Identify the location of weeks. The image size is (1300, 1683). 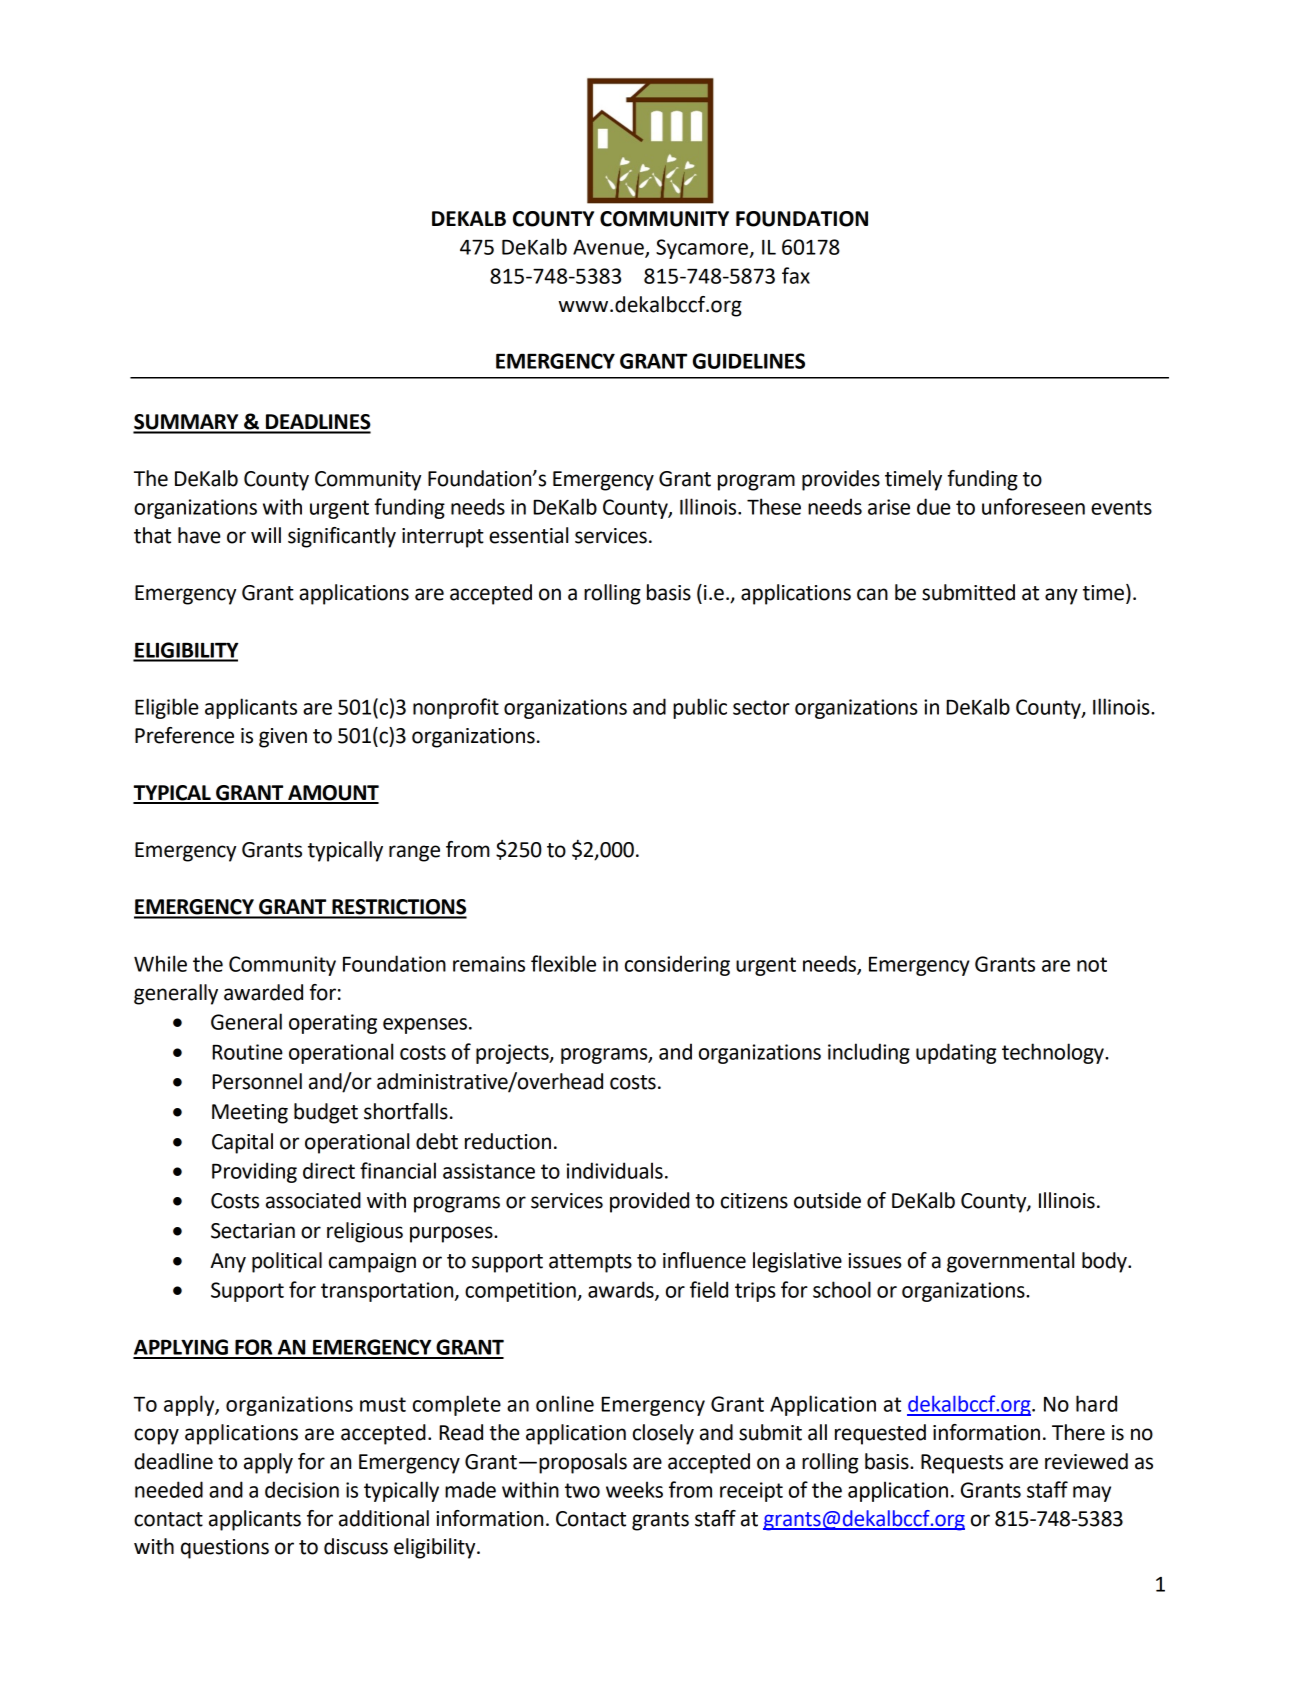
(634, 1489).
